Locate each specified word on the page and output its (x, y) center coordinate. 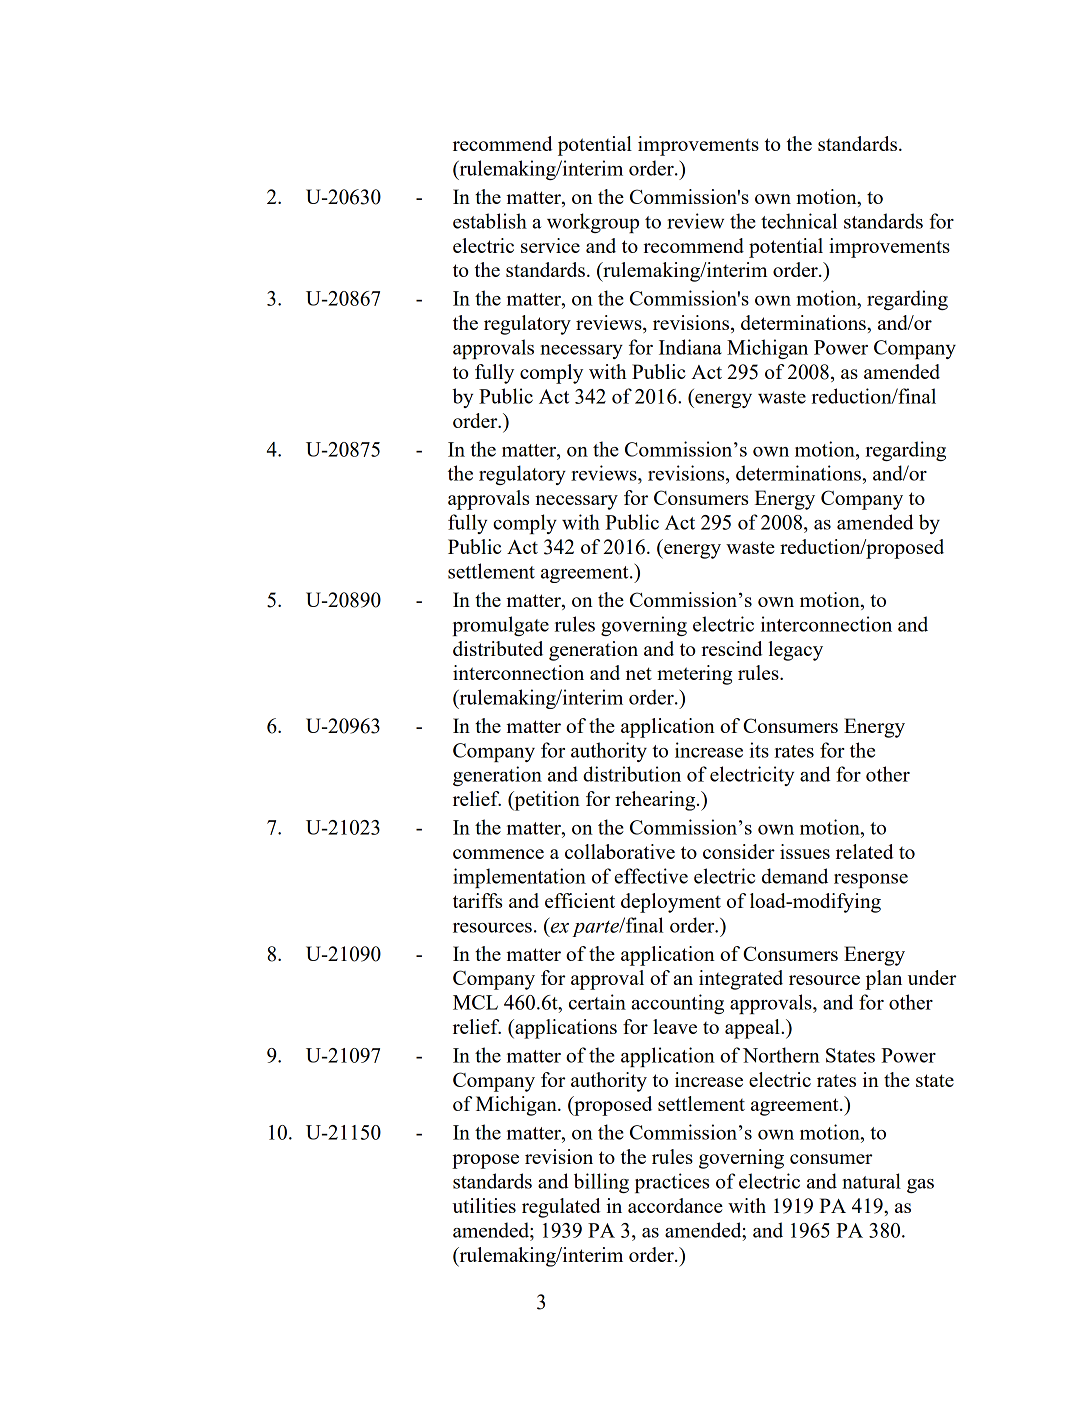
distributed (498, 648)
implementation (519, 878)
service (550, 245)
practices (672, 1183)
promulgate (501, 626)
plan (884, 980)
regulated (561, 1208)
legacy (795, 651)
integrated (741, 980)
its (759, 750)
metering (695, 675)
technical (799, 221)
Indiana (690, 347)
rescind (732, 648)
